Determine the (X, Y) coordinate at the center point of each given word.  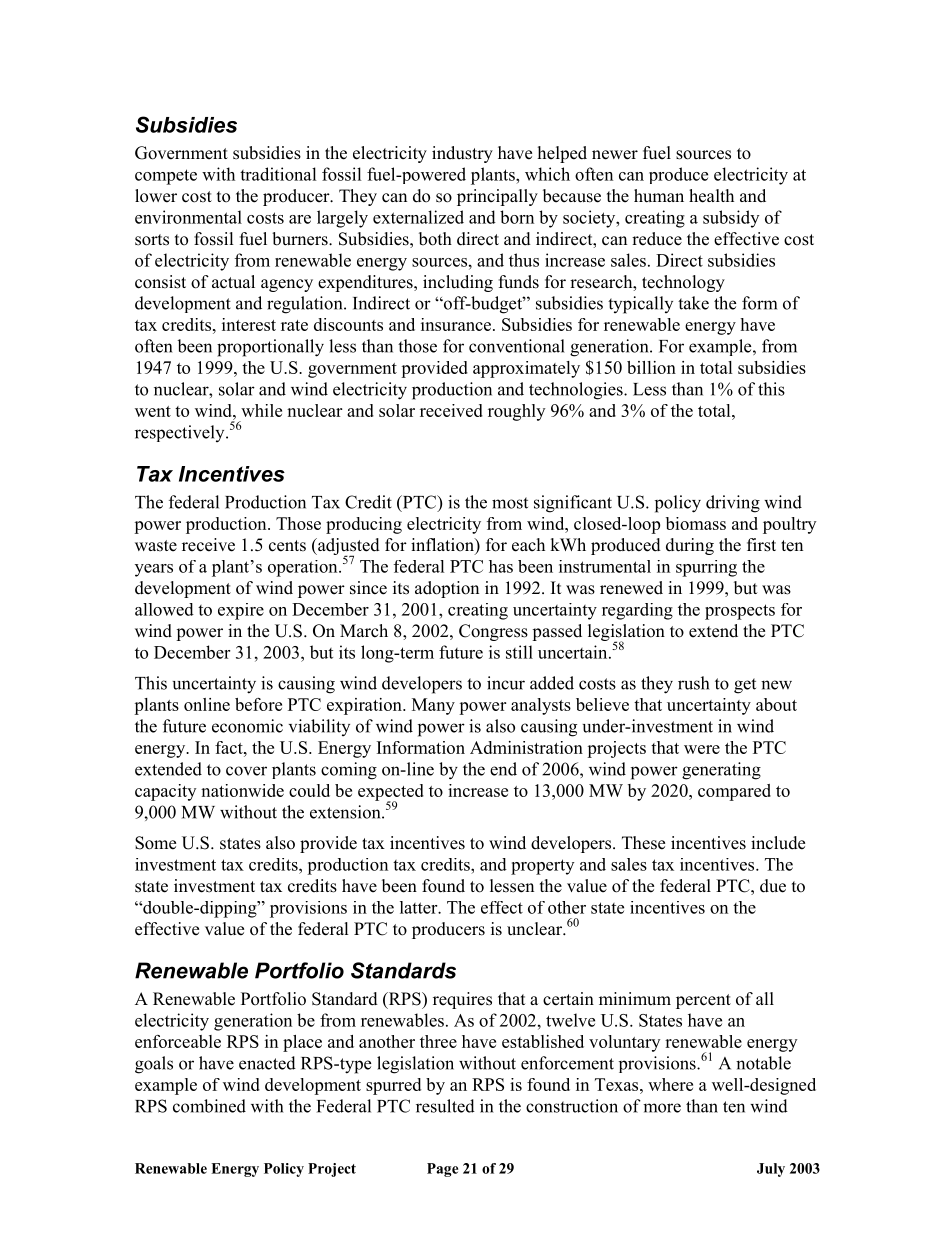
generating (721, 771)
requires (462, 1000)
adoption (447, 589)
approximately (526, 369)
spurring (706, 568)
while (261, 410)
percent (703, 1001)
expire (241, 611)
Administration (526, 747)
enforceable (178, 1041)
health (711, 196)
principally (497, 197)
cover (246, 771)
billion (651, 367)
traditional (278, 174)
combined (209, 1106)
